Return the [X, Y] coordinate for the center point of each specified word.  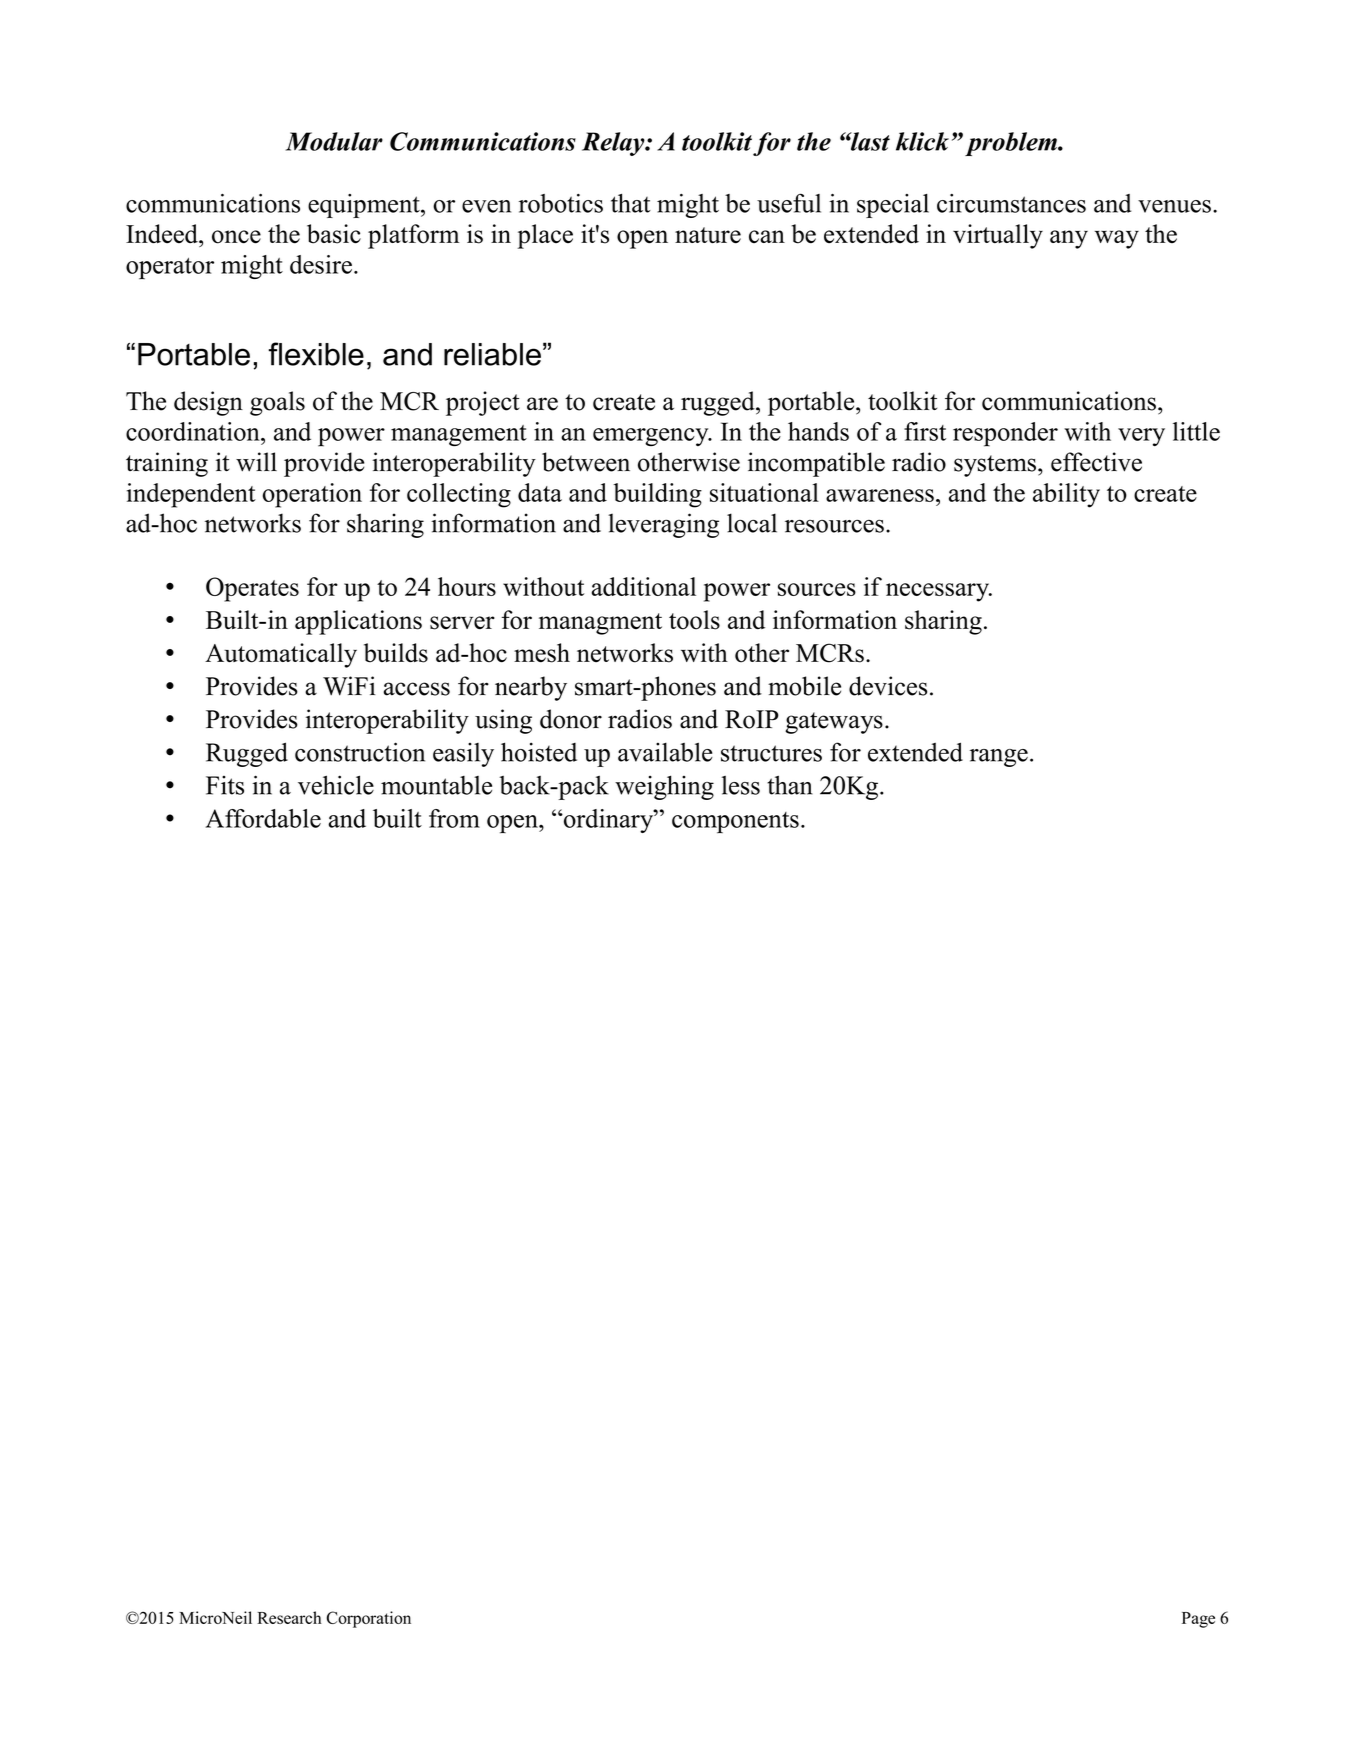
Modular [334, 141]
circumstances [1011, 203]
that [631, 203]
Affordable [263, 818]
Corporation [369, 1619]
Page [1198, 1620]
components [735, 822]
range [999, 758]
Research [289, 1617]
